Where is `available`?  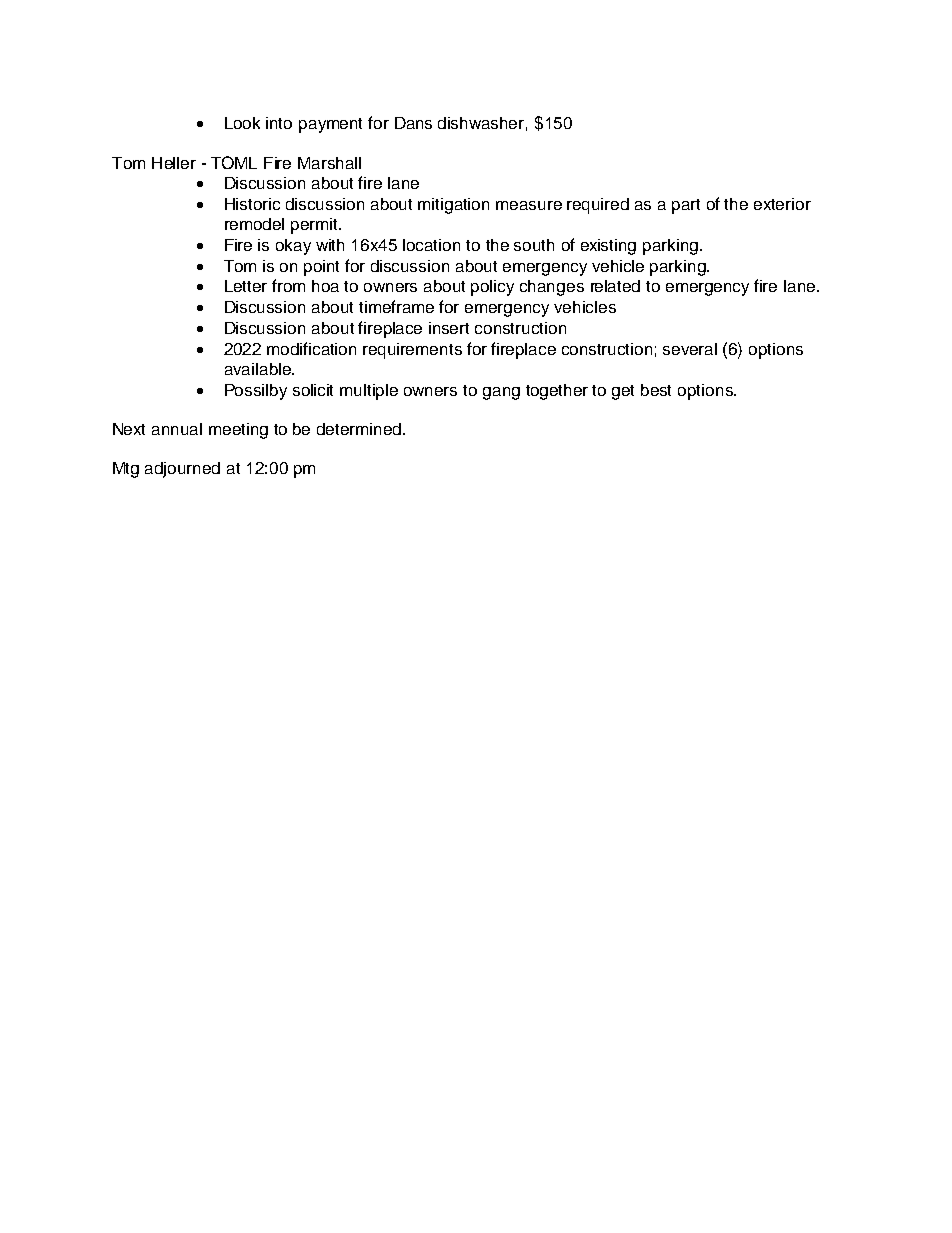
available is located at coordinates (259, 369).
